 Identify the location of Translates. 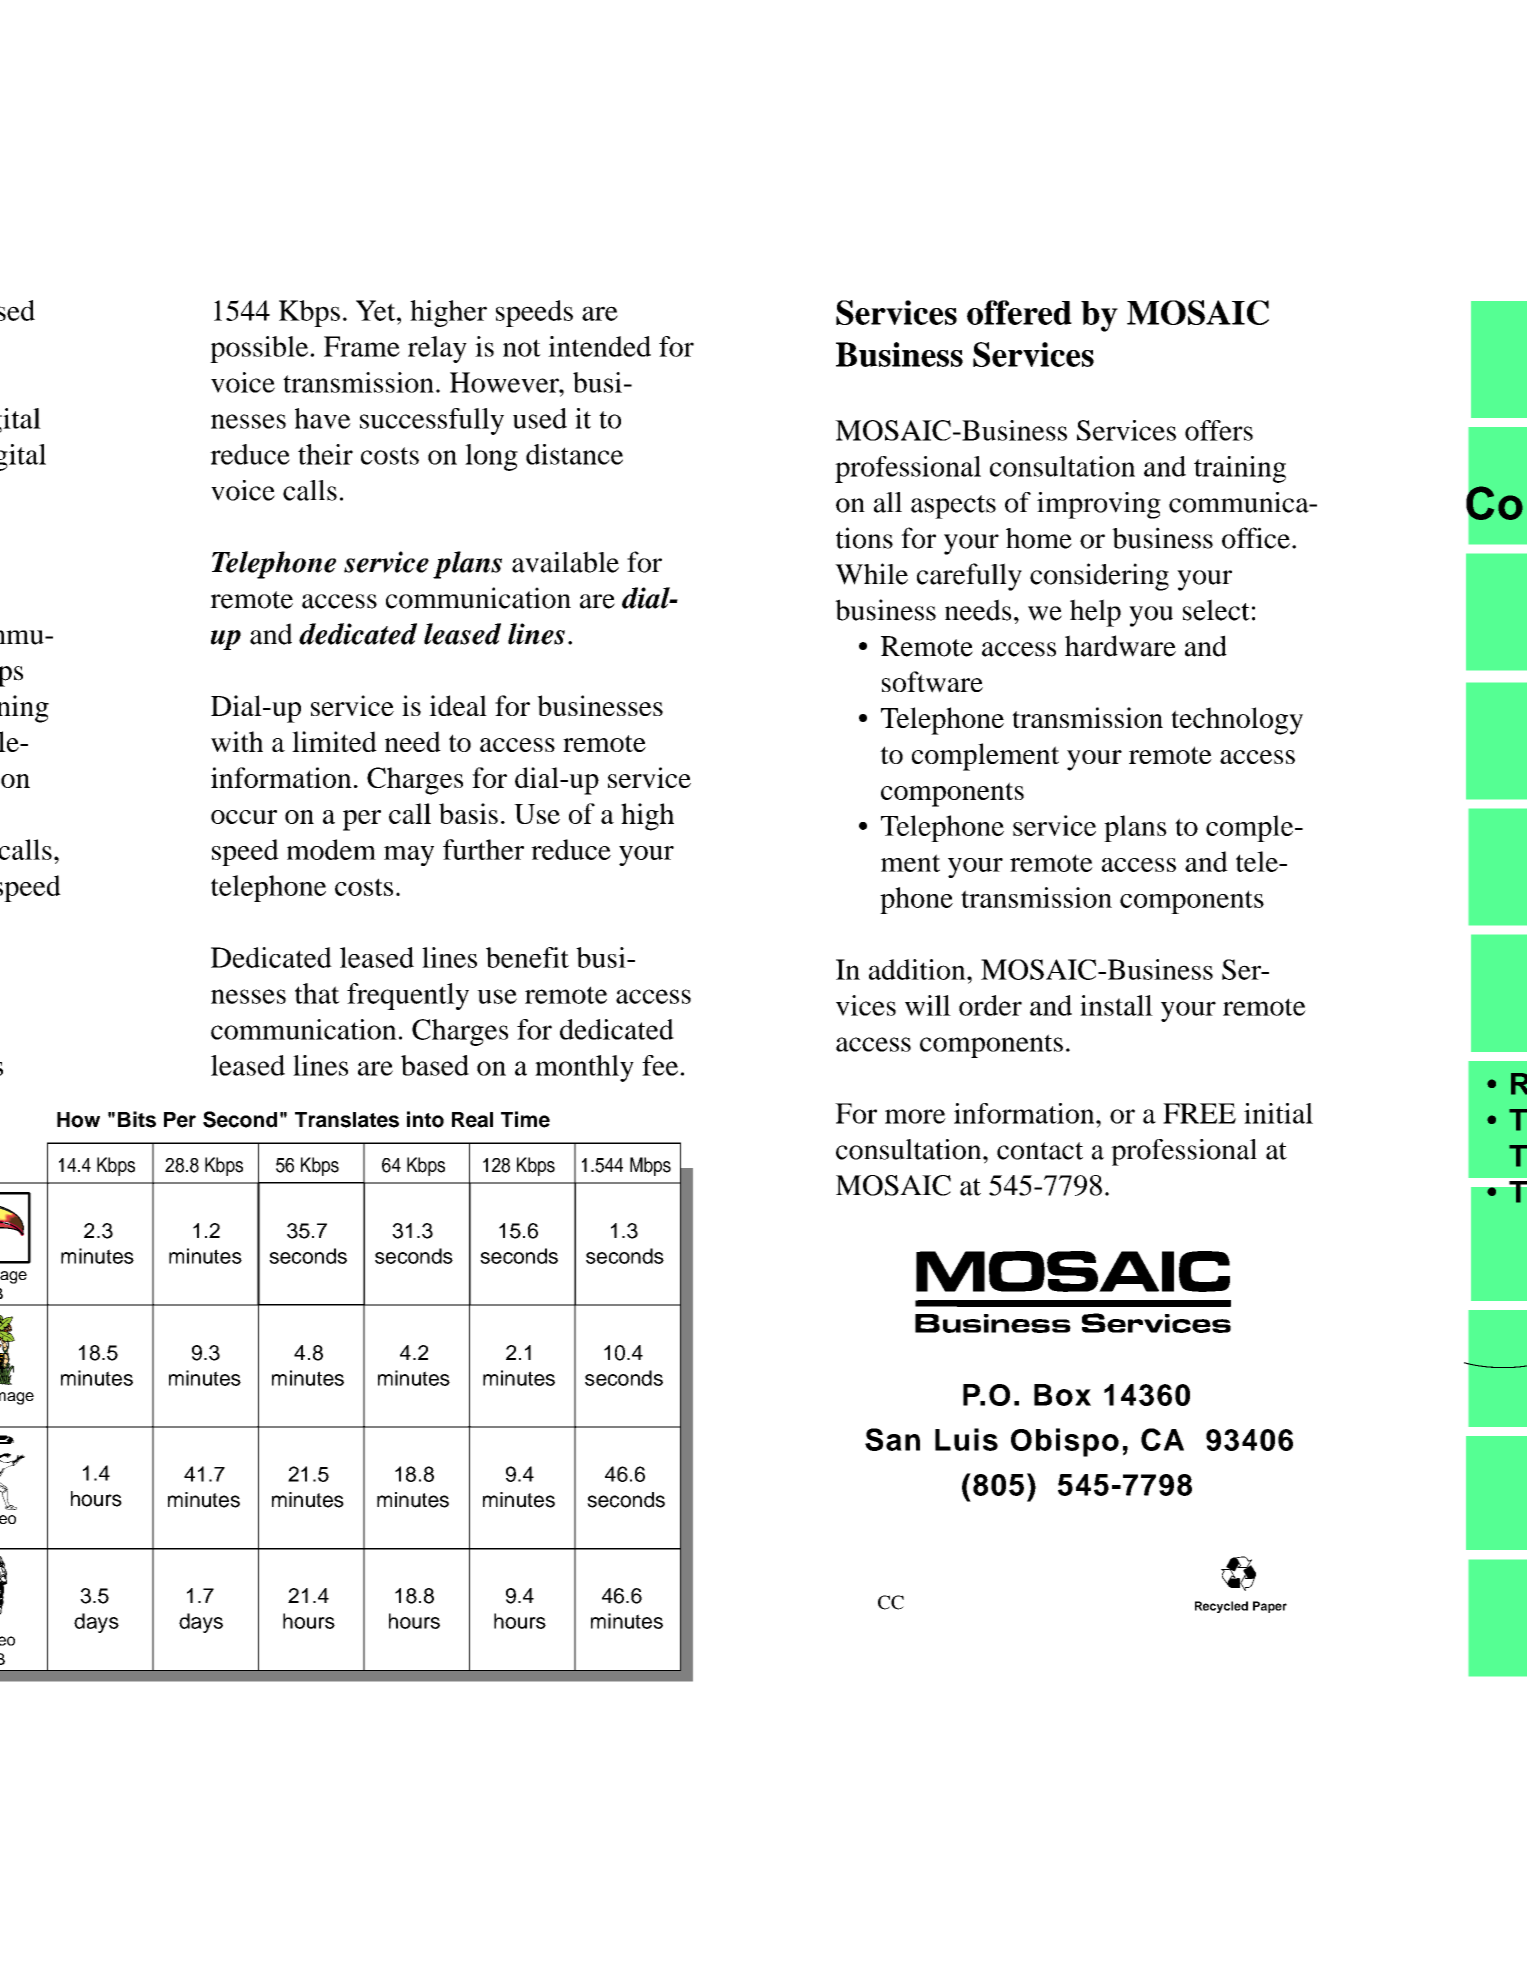
(347, 1120).
